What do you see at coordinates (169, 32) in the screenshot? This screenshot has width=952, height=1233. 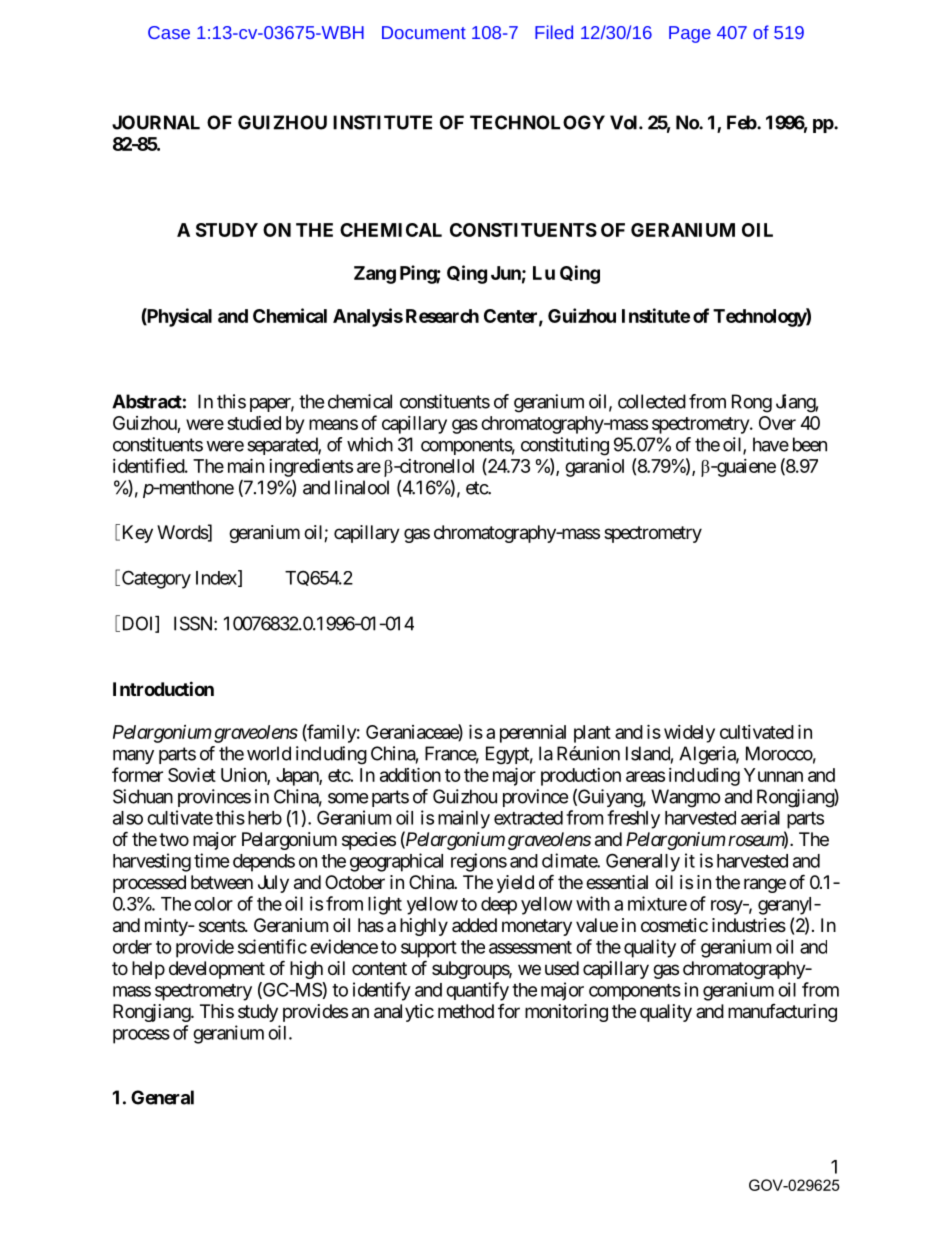 I see `Case` at bounding box center [169, 32].
